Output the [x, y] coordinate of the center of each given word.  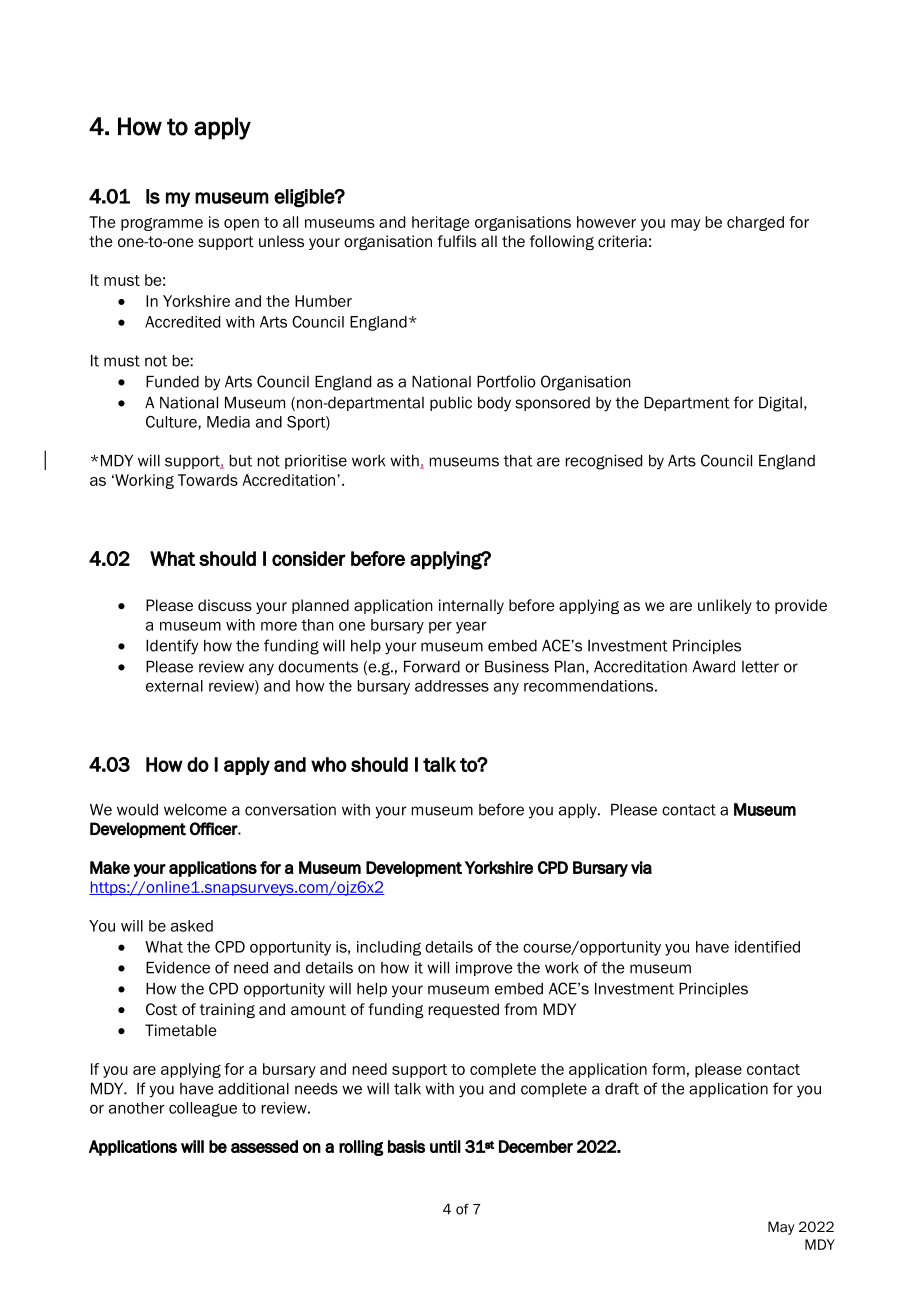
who [329, 764]
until [445, 1146]
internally [471, 606]
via [641, 867]
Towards [208, 480]
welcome [195, 810]
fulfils [456, 241]
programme [162, 224]
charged [755, 223]
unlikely [725, 606]
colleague [203, 1109]
